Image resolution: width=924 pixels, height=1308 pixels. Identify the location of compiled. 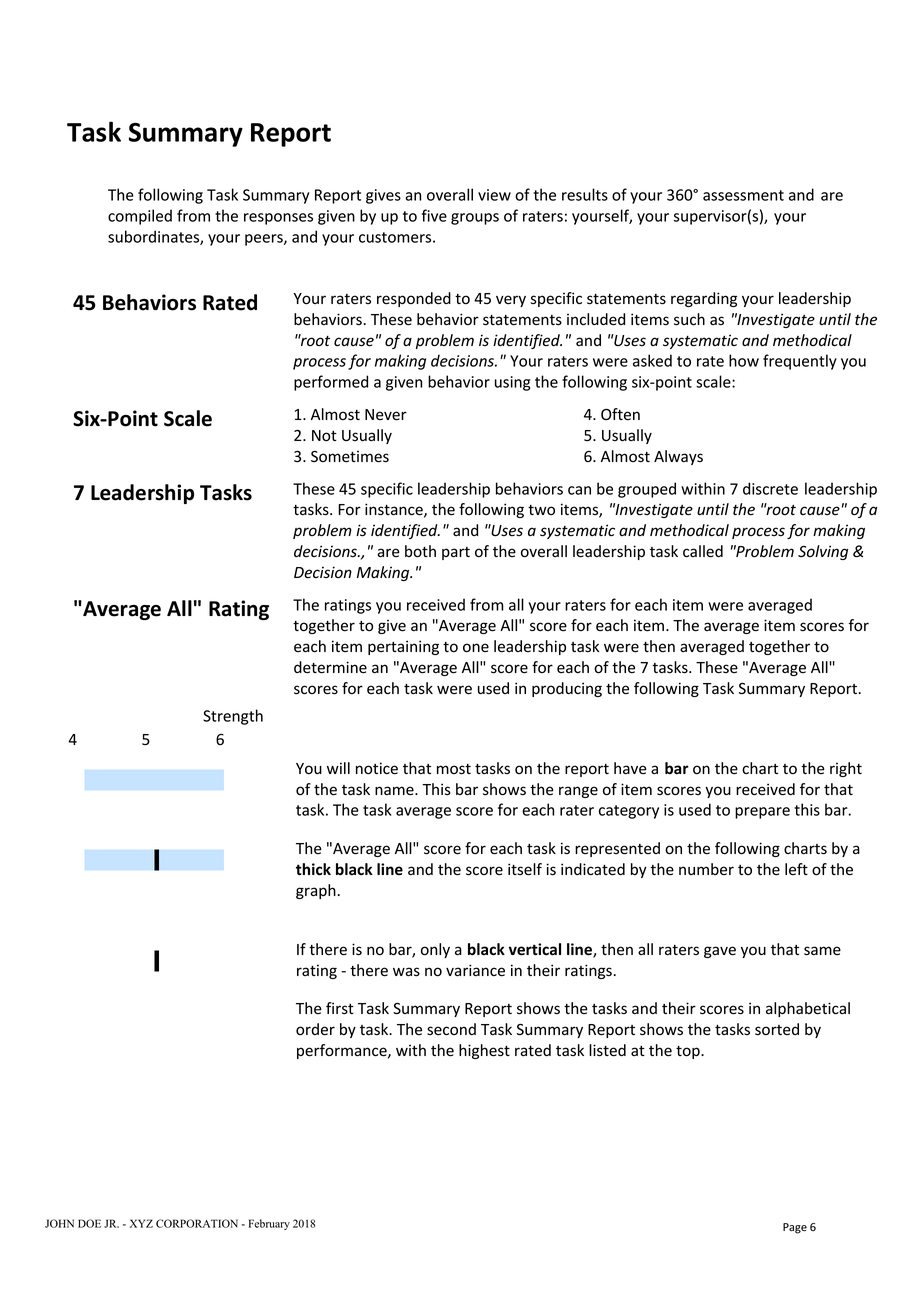
(140, 217).
